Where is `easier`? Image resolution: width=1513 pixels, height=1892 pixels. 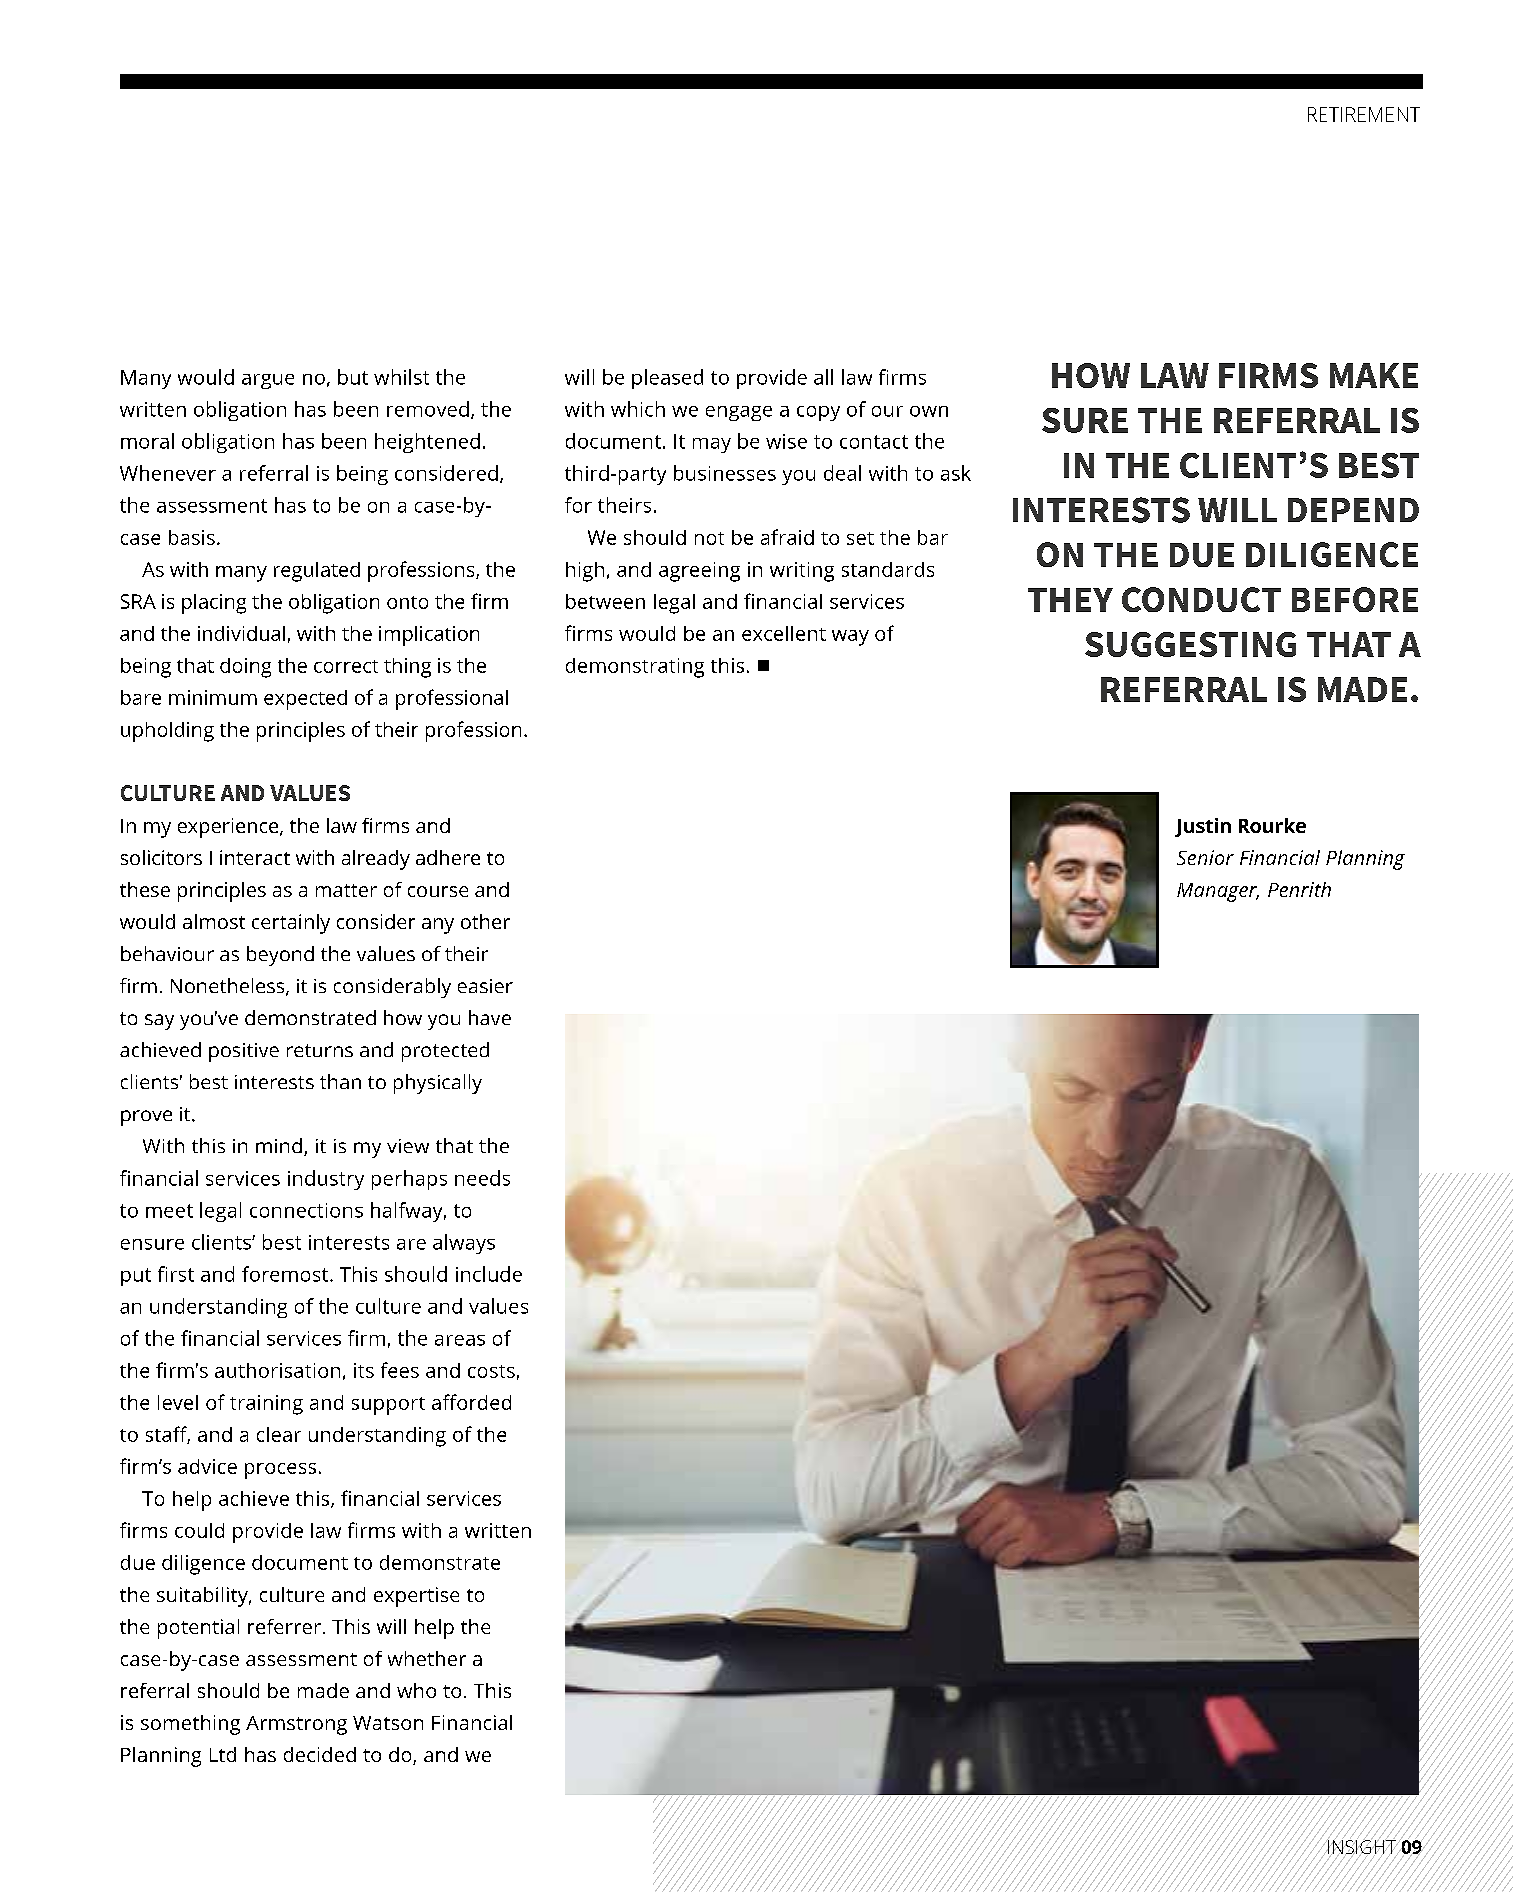
easier is located at coordinates (485, 986).
